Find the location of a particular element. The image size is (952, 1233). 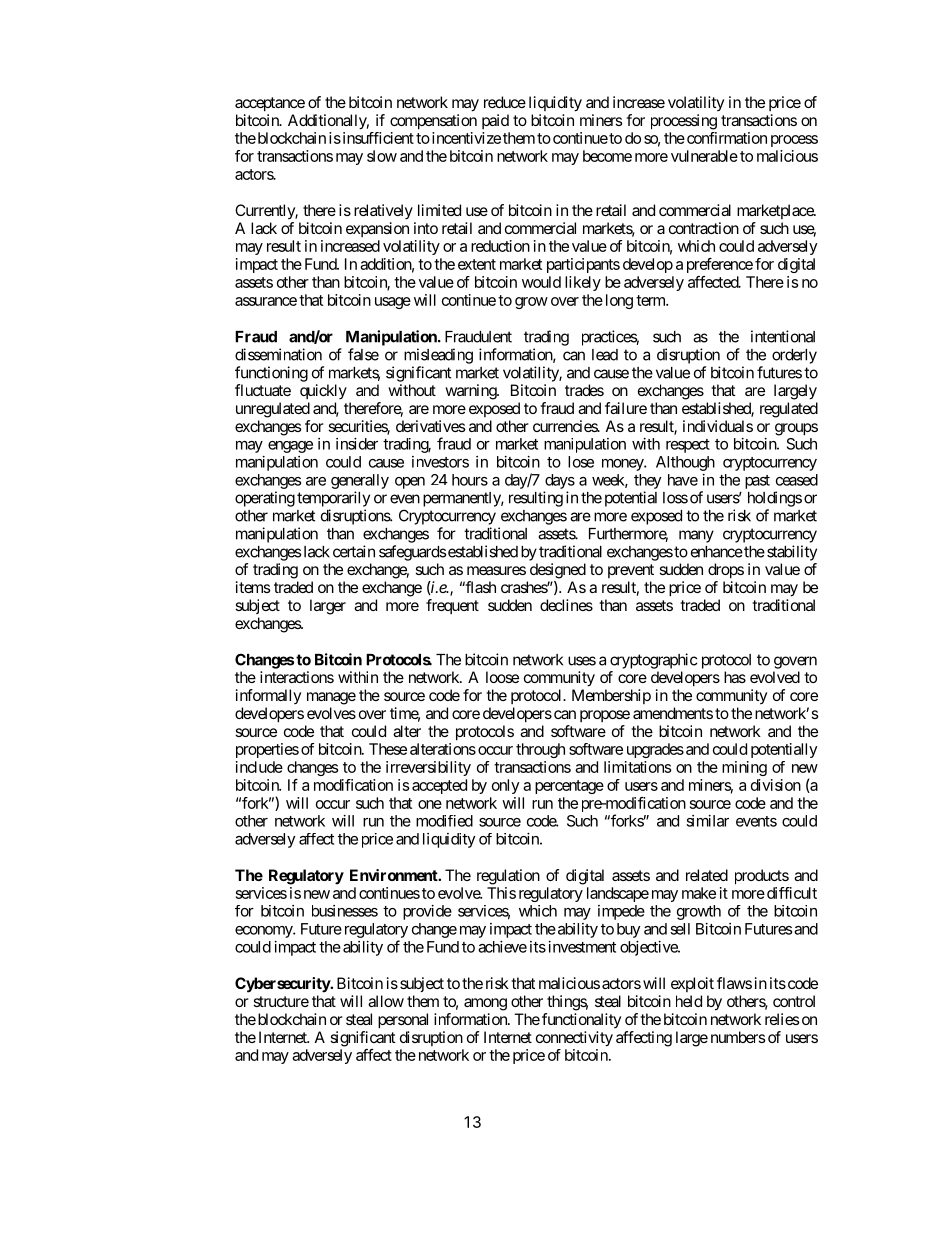

paid is located at coordinates (495, 121).
